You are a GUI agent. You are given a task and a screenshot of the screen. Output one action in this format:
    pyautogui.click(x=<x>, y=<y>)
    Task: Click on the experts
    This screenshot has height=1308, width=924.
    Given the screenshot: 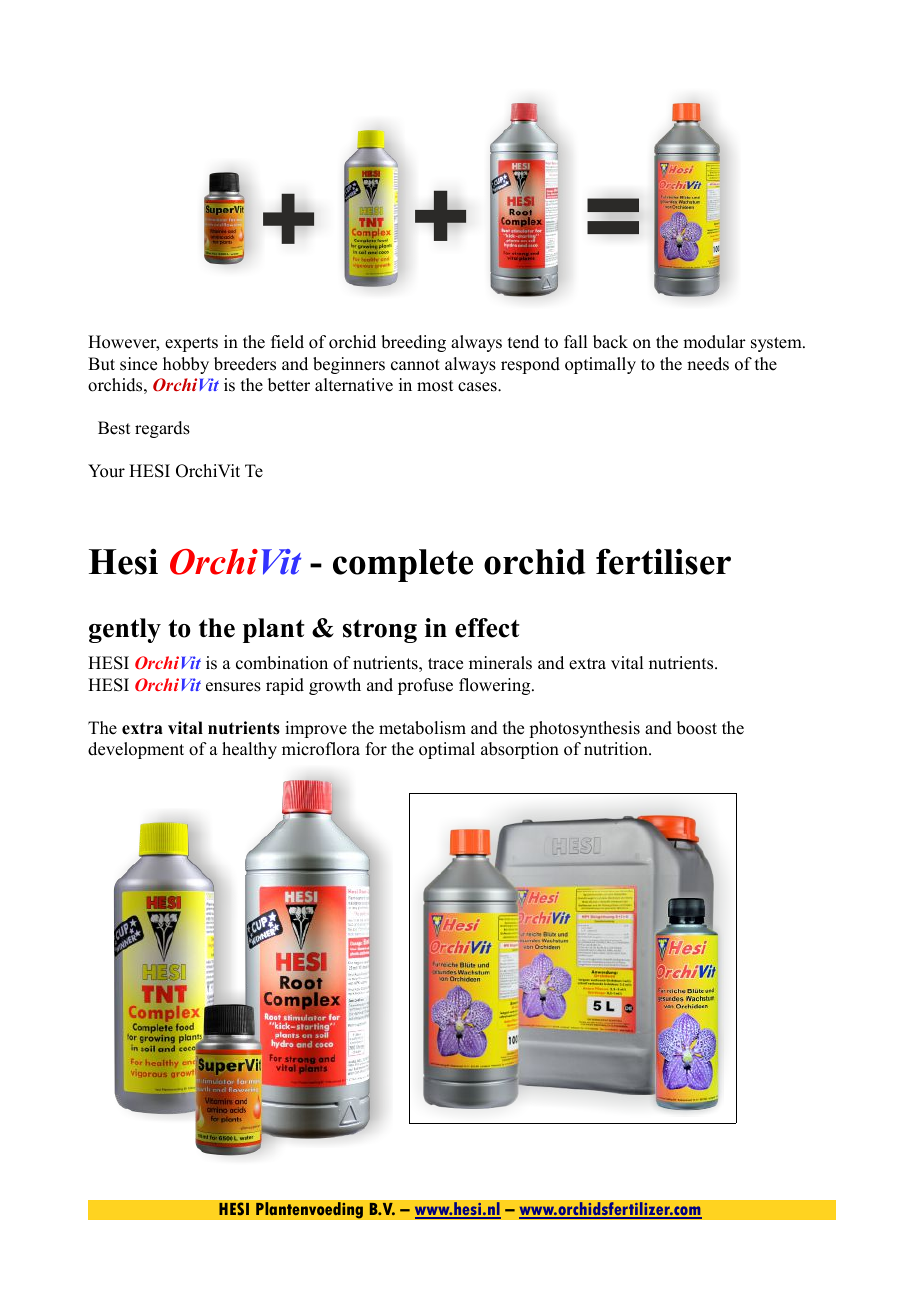 What is the action you would take?
    pyautogui.click(x=191, y=344)
